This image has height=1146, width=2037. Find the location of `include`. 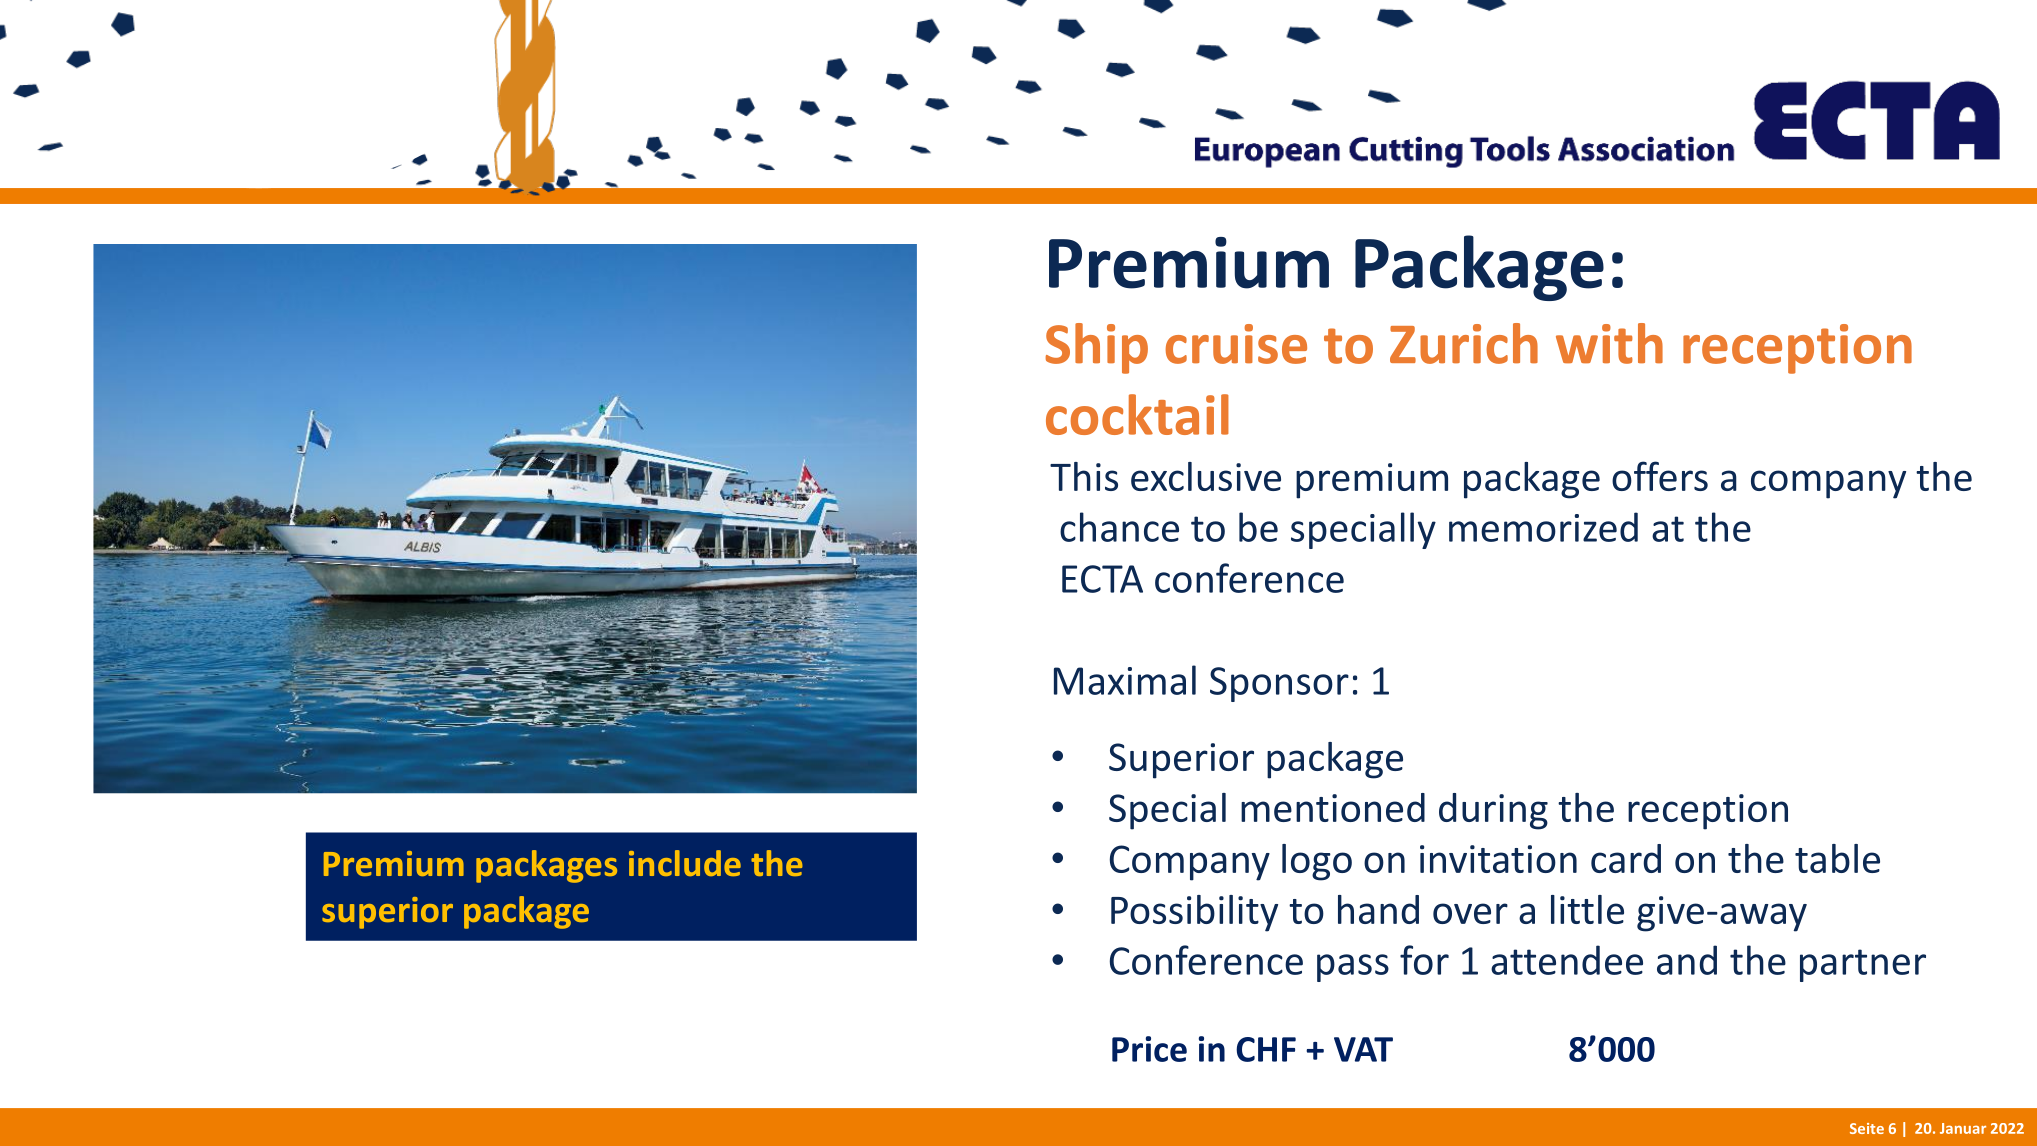

include is located at coordinates (685, 863).
